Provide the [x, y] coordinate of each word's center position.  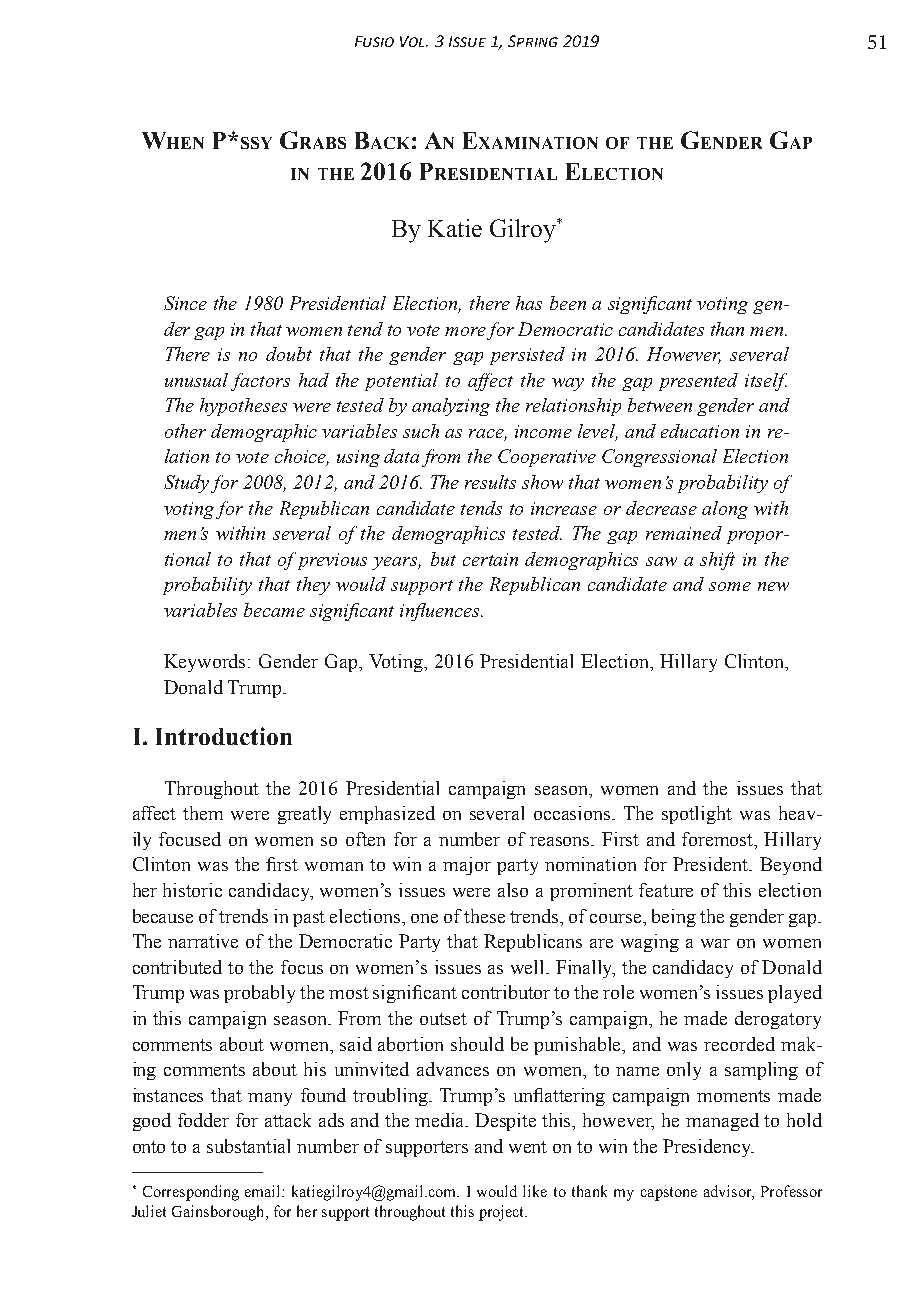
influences [441, 612]
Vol [414, 41]
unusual [196, 380]
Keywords [206, 663]
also [513, 890]
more [465, 331]
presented [698, 382]
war [715, 943]
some [730, 586]
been [568, 303]
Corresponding [191, 1193]
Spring [533, 41]
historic [192, 890]
